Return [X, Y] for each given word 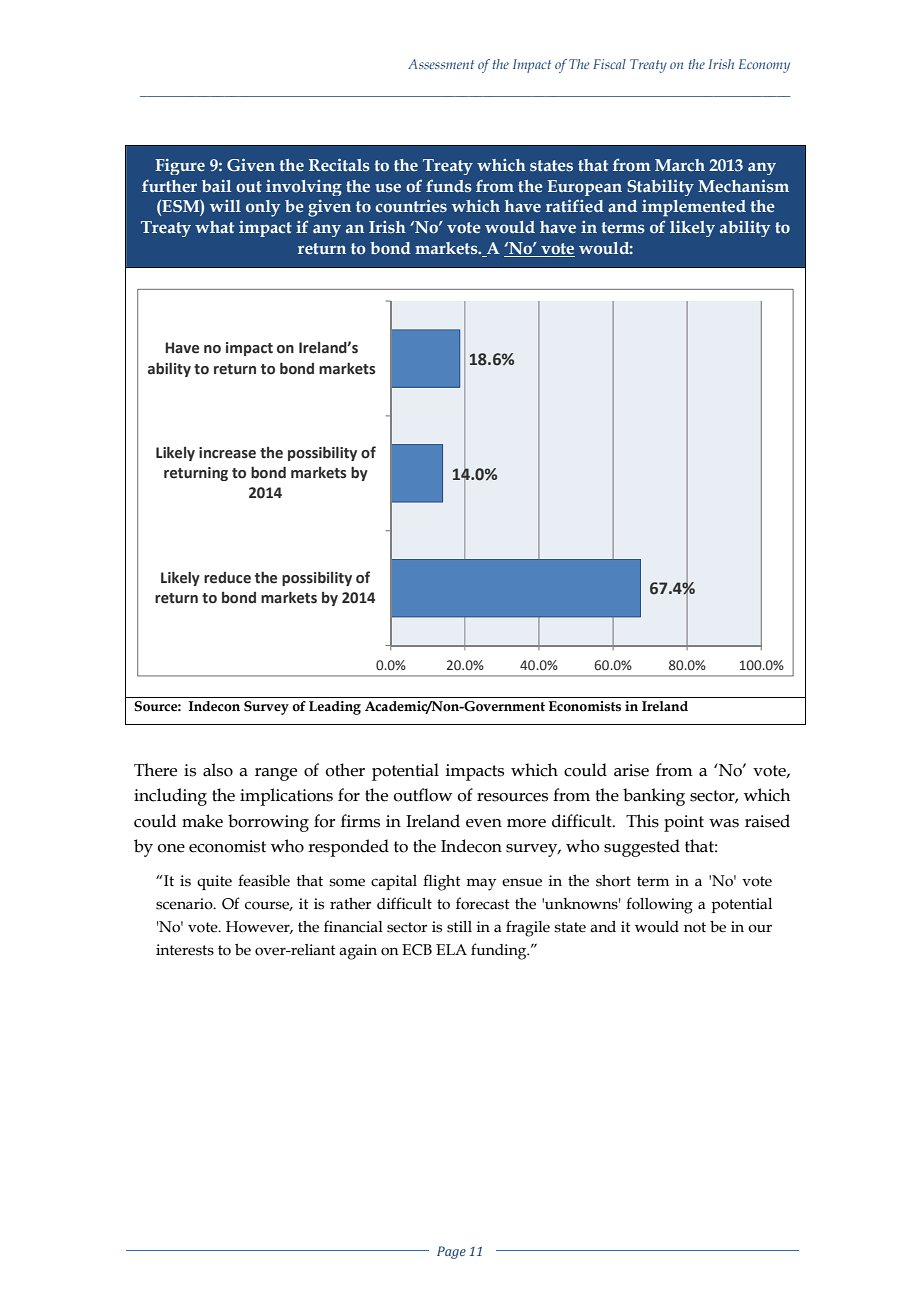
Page [451, 1252]
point [684, 823]
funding [500, 951]
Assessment [441, 64]
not [695, 927]
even [484, 823]
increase [227, 453]
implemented [694, 208]
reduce [227, 578]
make [202, 821]
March [680, 165]
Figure [180, 167]
